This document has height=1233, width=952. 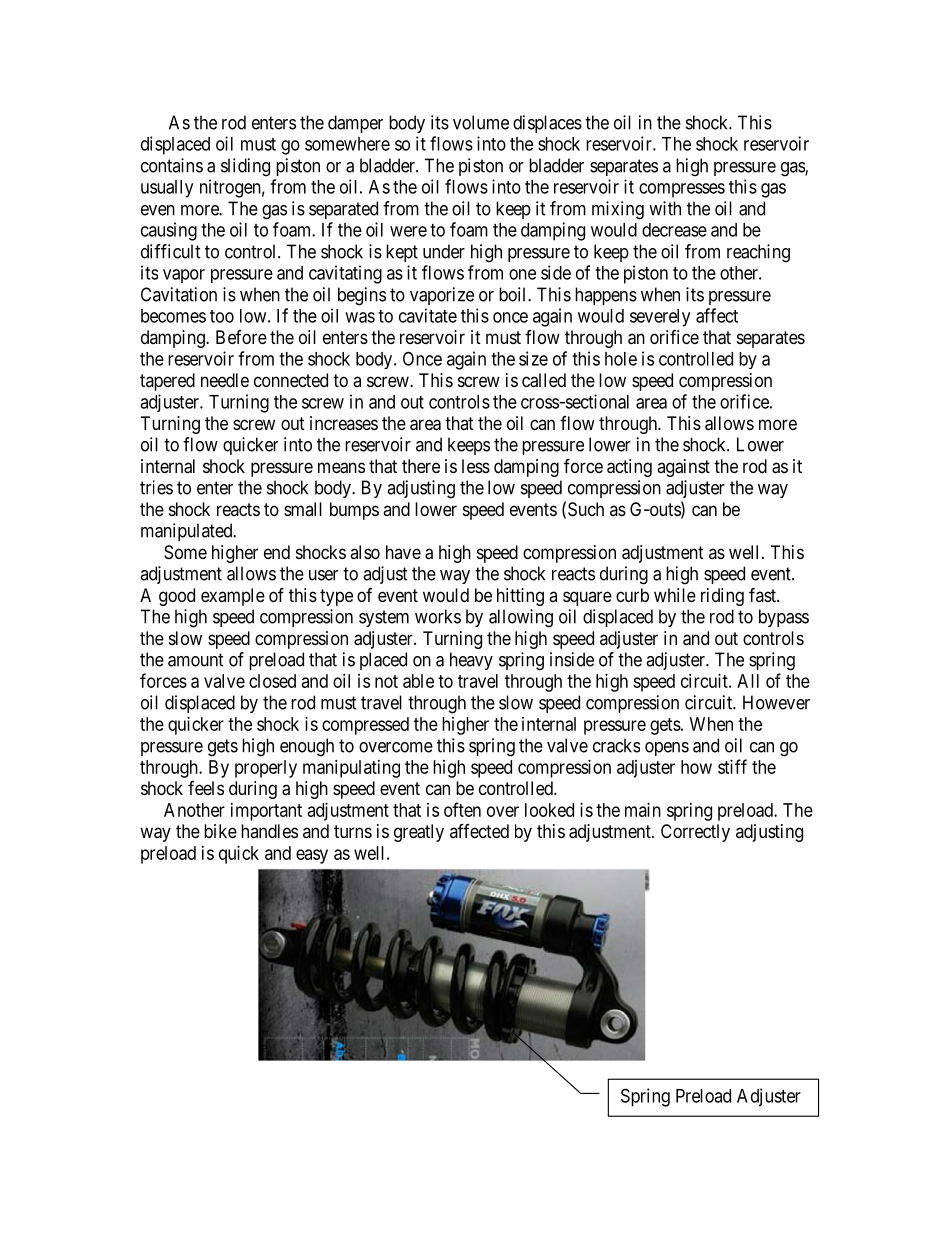 I want to click on example, so click(x=233, y=597).
